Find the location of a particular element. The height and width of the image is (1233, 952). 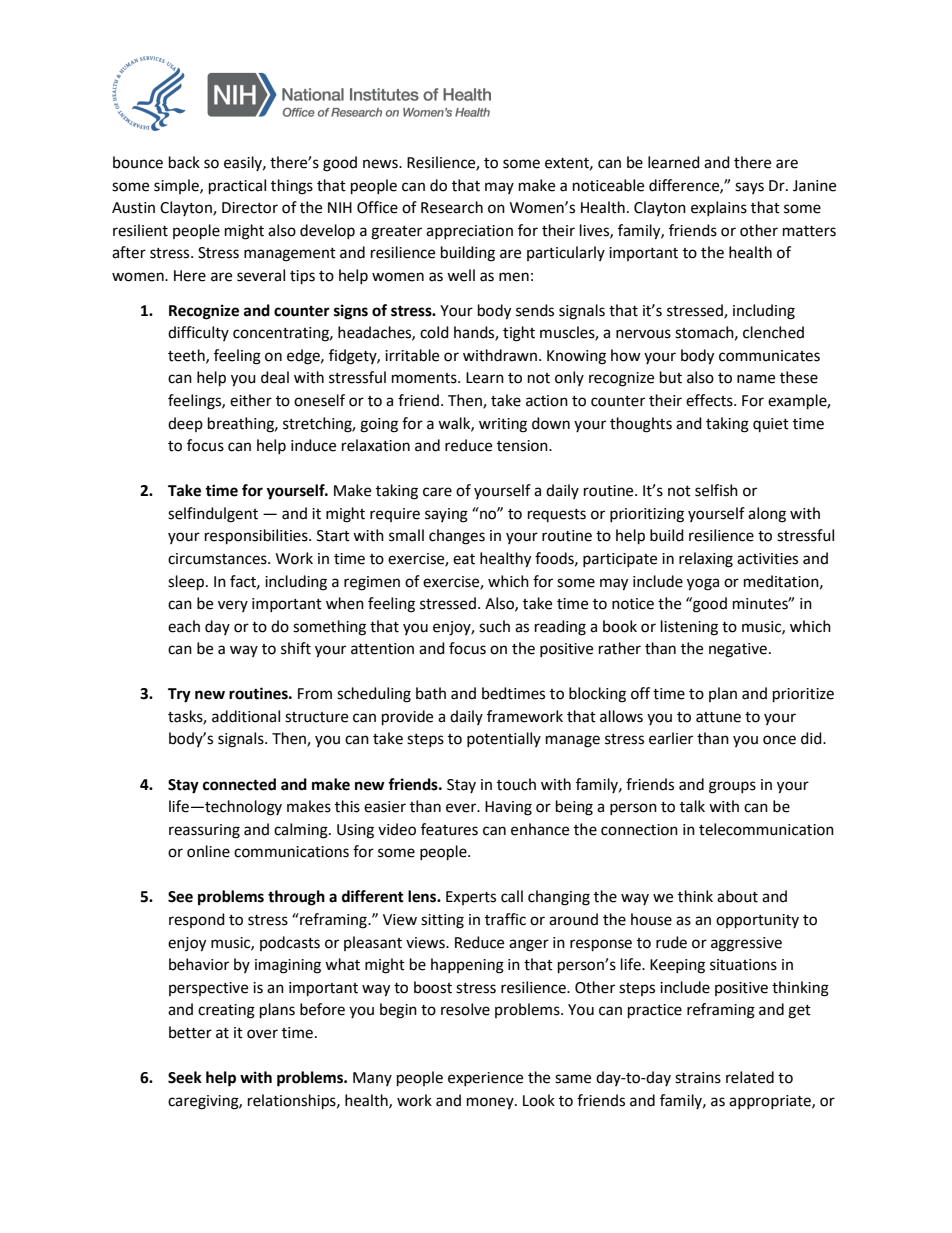

practical is located at coordinates (237, 187).
